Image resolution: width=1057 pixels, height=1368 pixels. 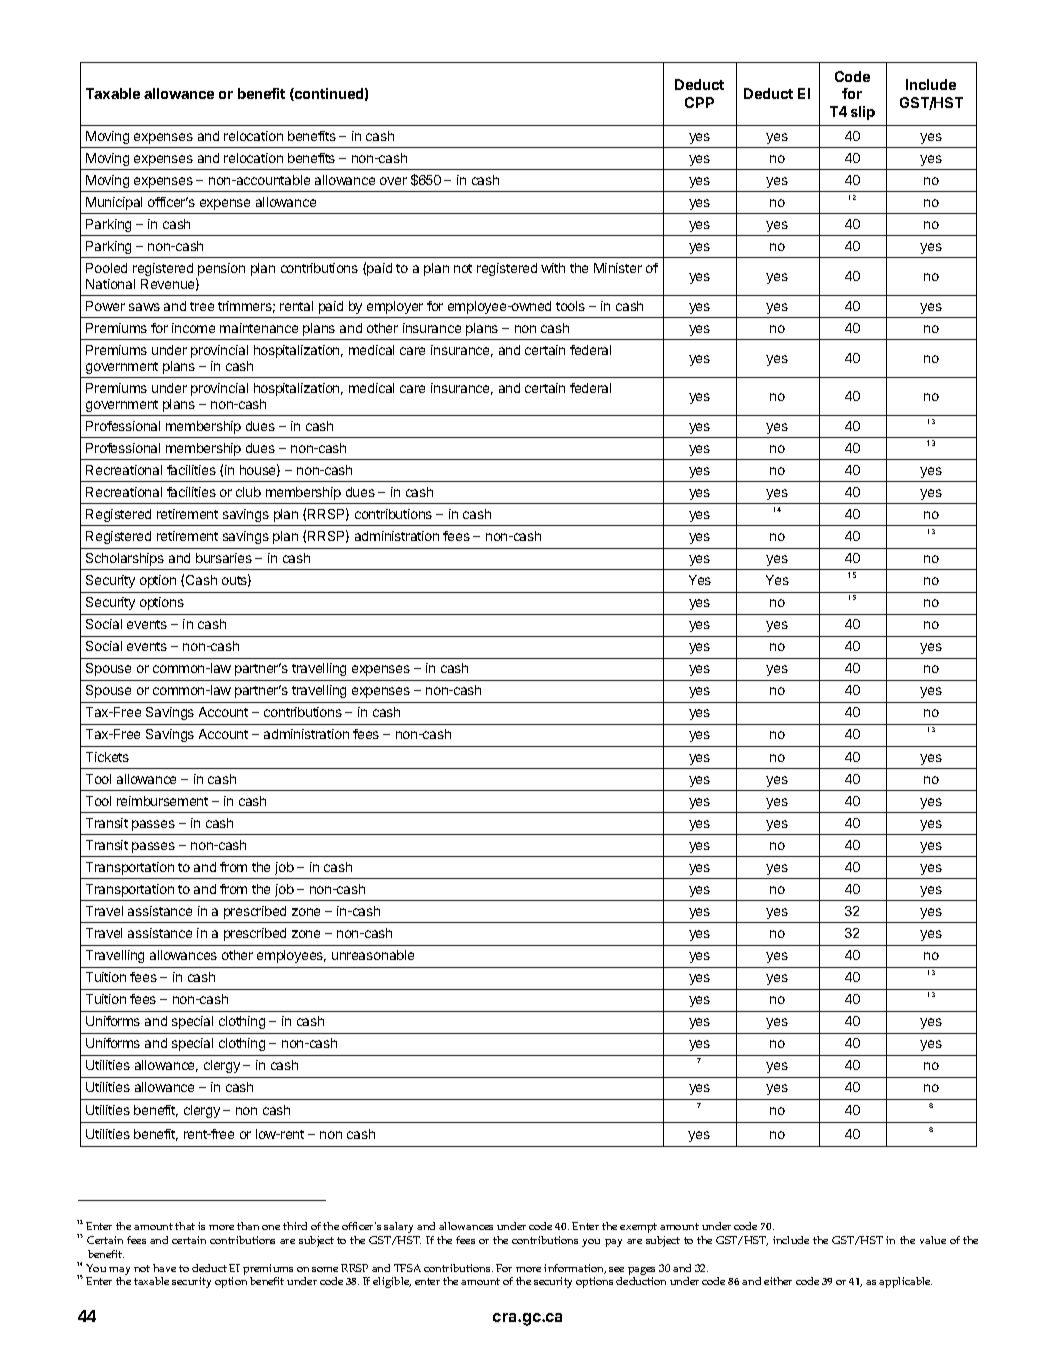 What do you see at coordinates (185, 1226) in the screenshot?
I see `that` at bounding box center [185, 1226].
